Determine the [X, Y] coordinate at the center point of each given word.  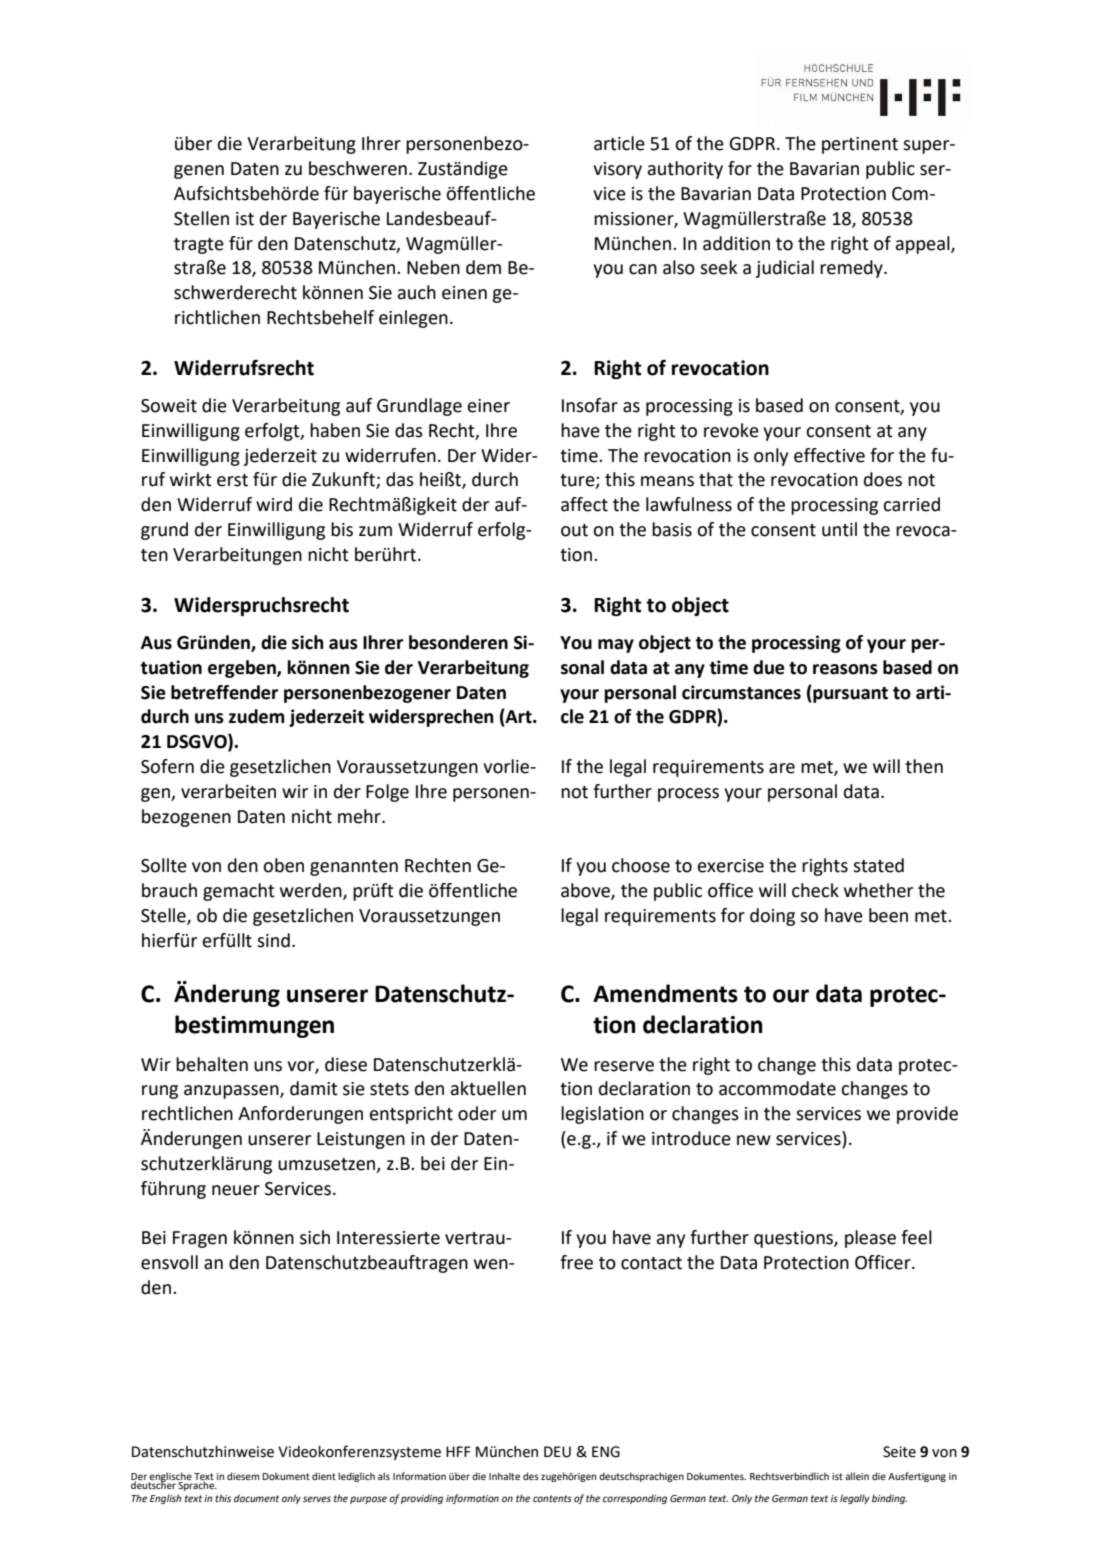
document [256, 1498]
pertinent [860, 145]
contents [552, 1498]
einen [464, 293]
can [643, 269]
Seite [899, 1452]
